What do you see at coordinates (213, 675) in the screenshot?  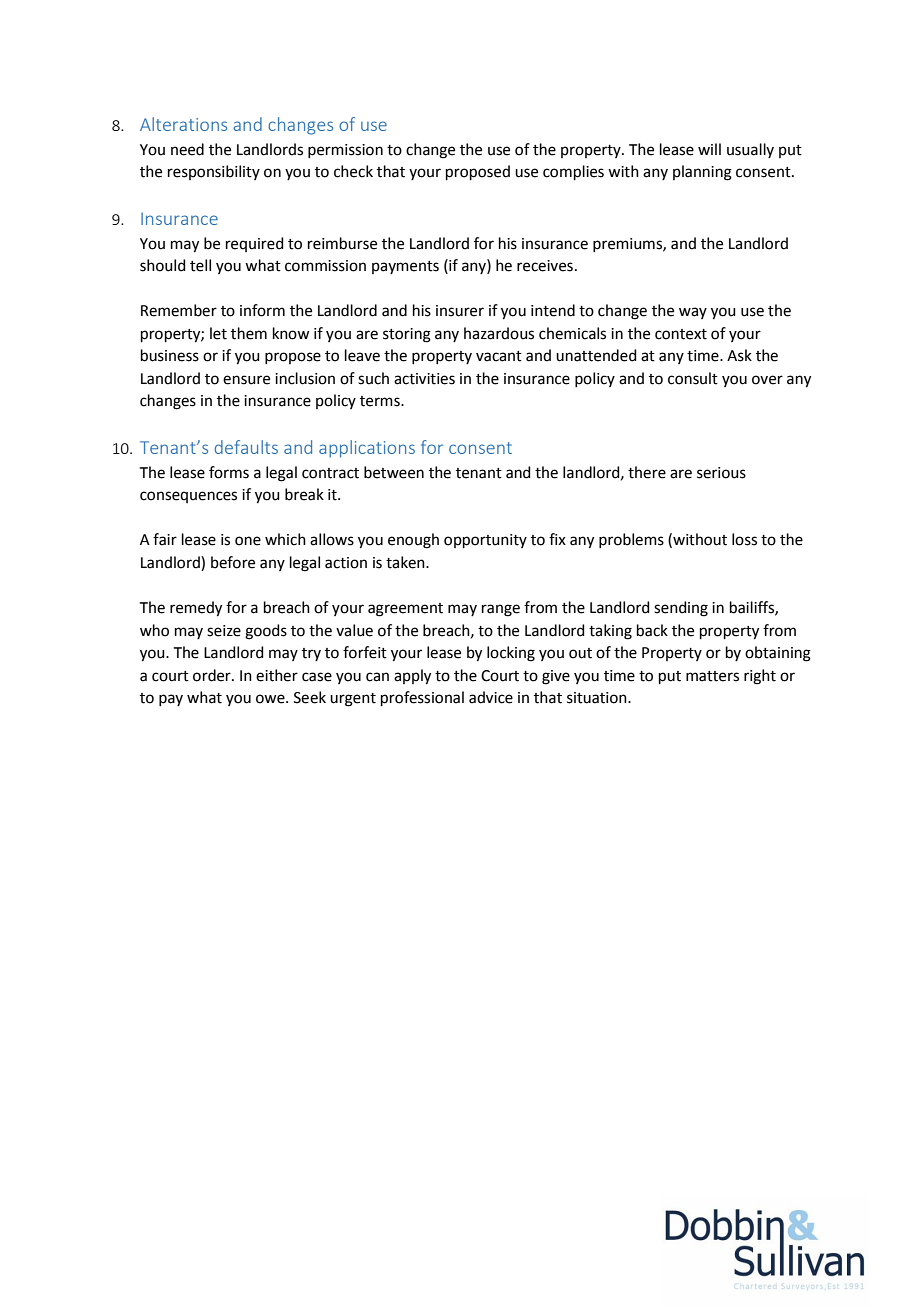 I see `order` at bounding box center [213, 675].
